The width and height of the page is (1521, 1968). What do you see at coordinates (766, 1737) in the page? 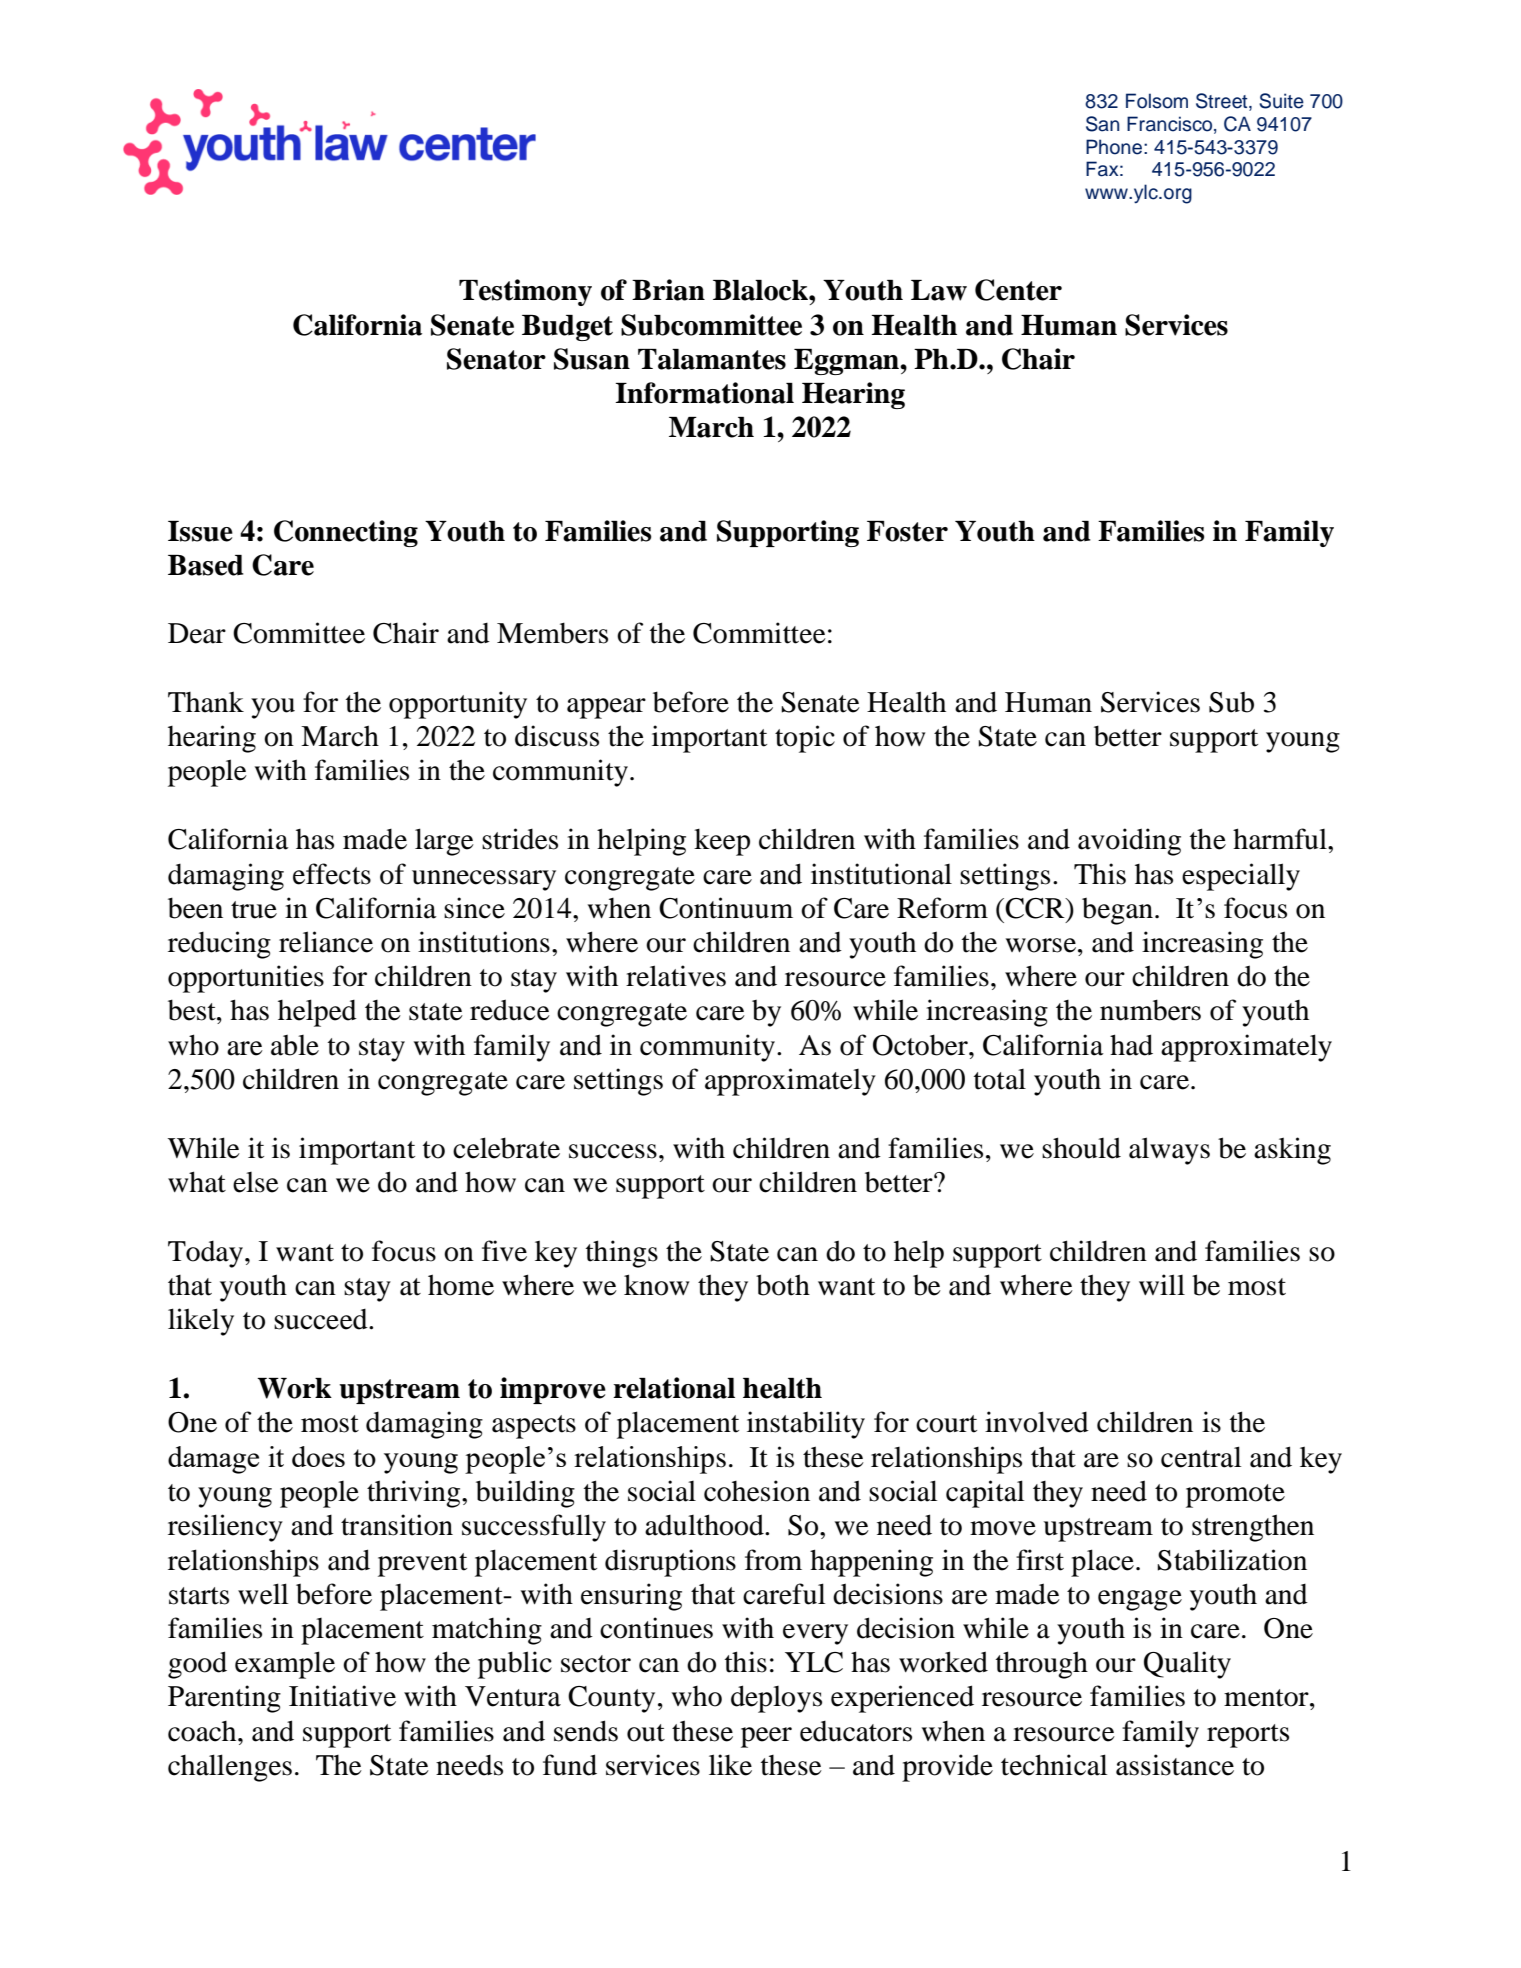
I see `peer` at bounding box center [766, 1737].
